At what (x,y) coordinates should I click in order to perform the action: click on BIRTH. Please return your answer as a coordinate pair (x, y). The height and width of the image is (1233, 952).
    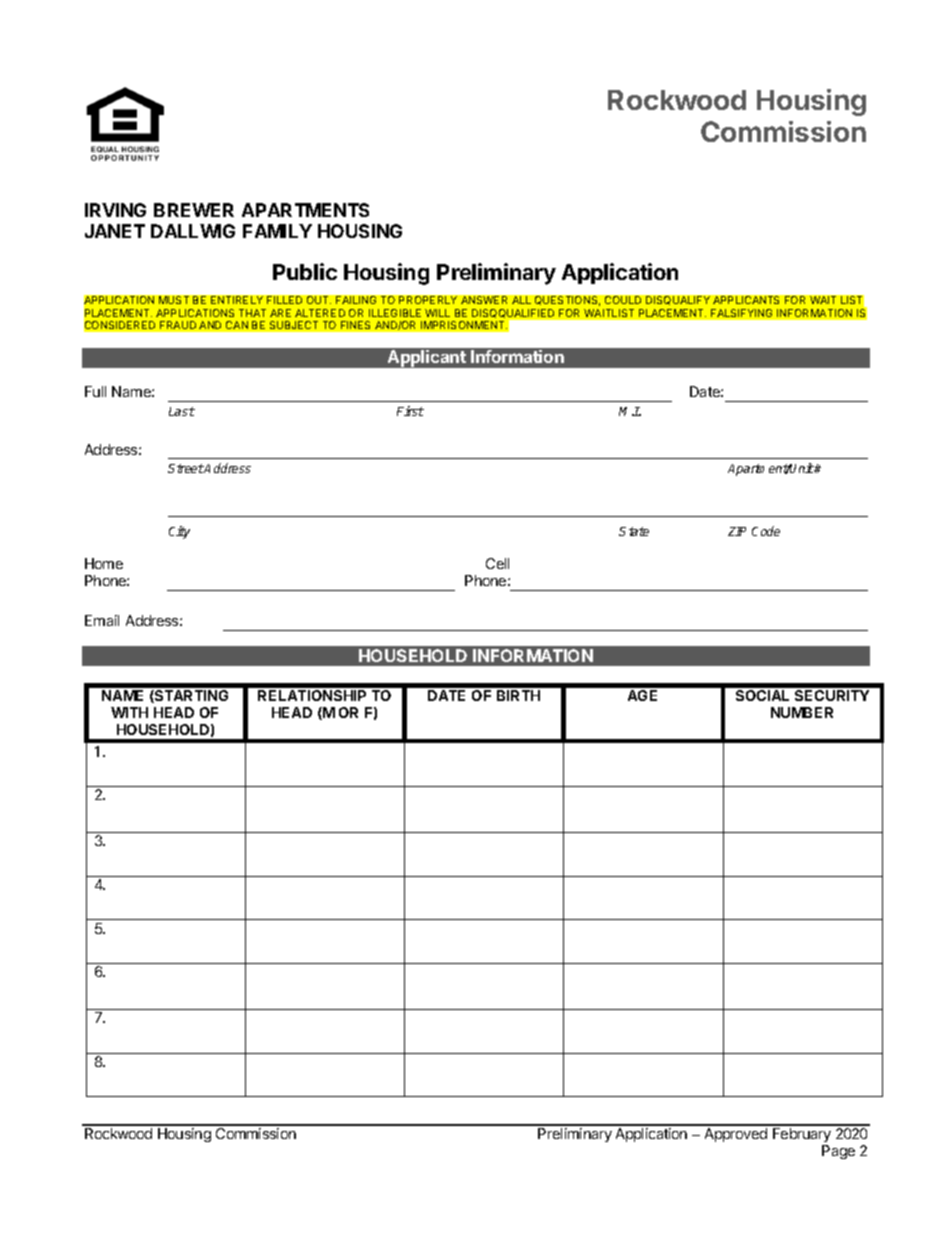
    Looking at the image, I should click on (518, 695).
